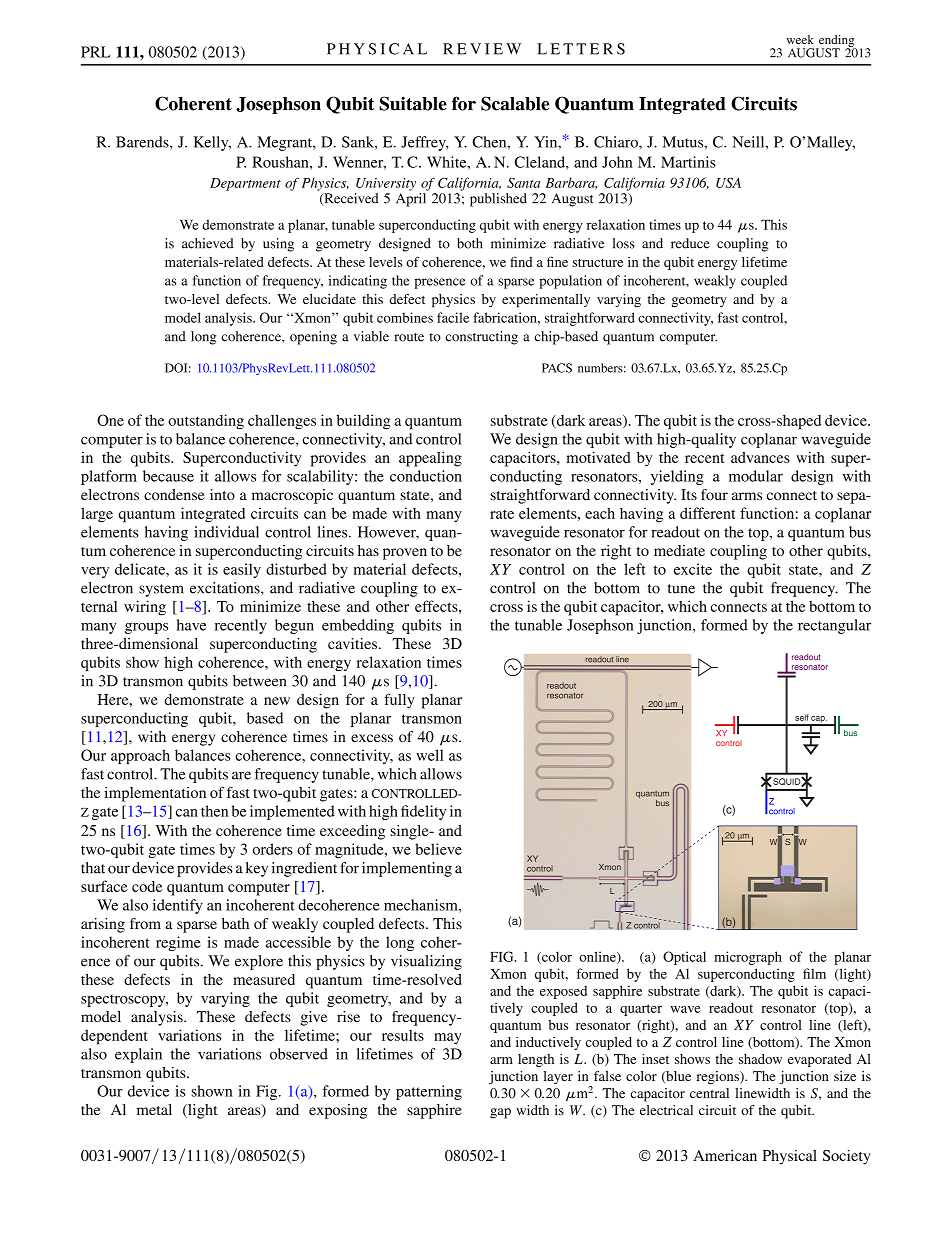  Describe the element at coordinates (95, 52) in the screenshot. I see `PRL` at that location.
